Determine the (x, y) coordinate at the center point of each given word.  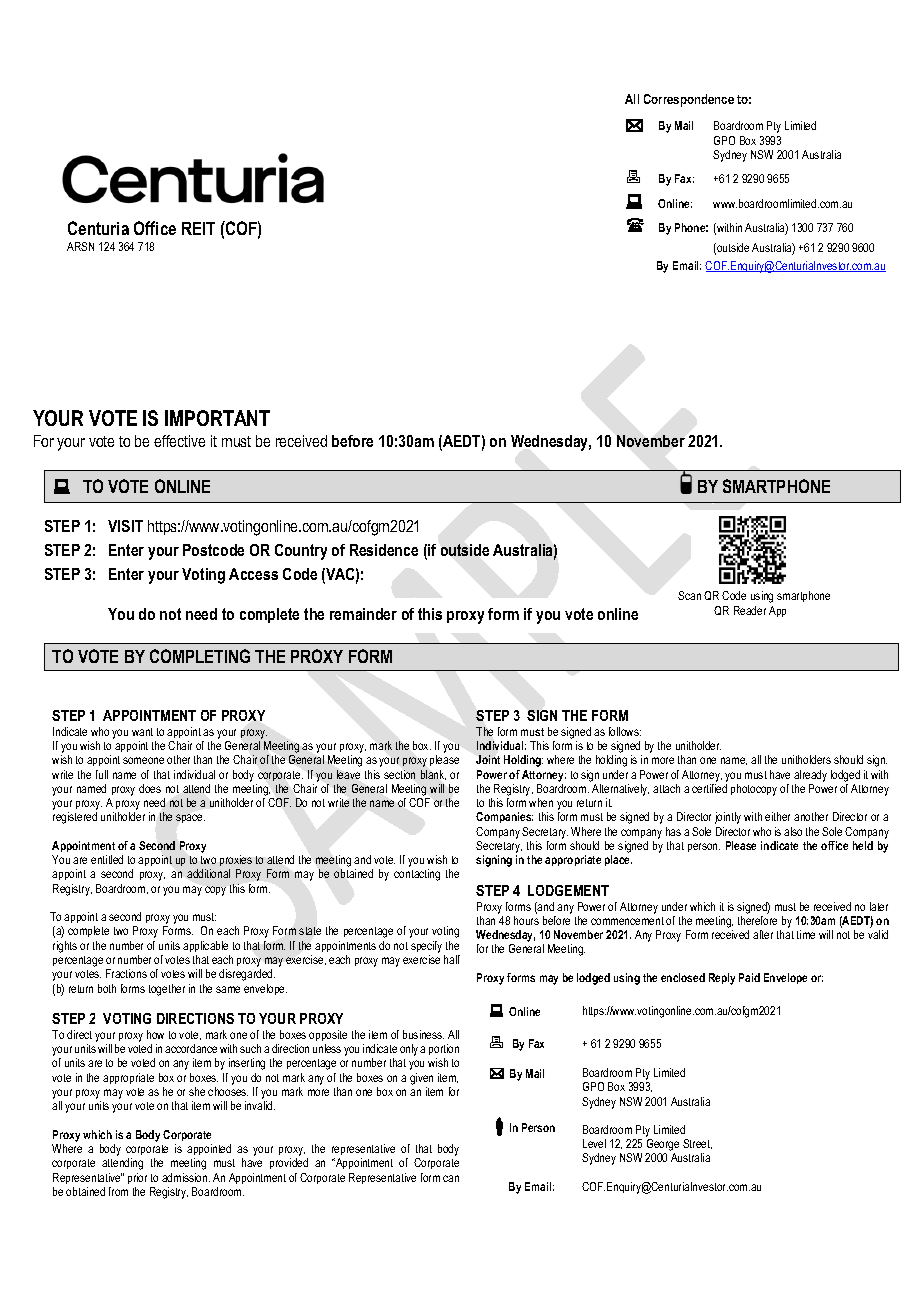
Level (594, 1143)
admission (186, 1177)
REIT (198, 228)
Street (697, 1144)
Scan (689, 595)
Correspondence (689, 100)
